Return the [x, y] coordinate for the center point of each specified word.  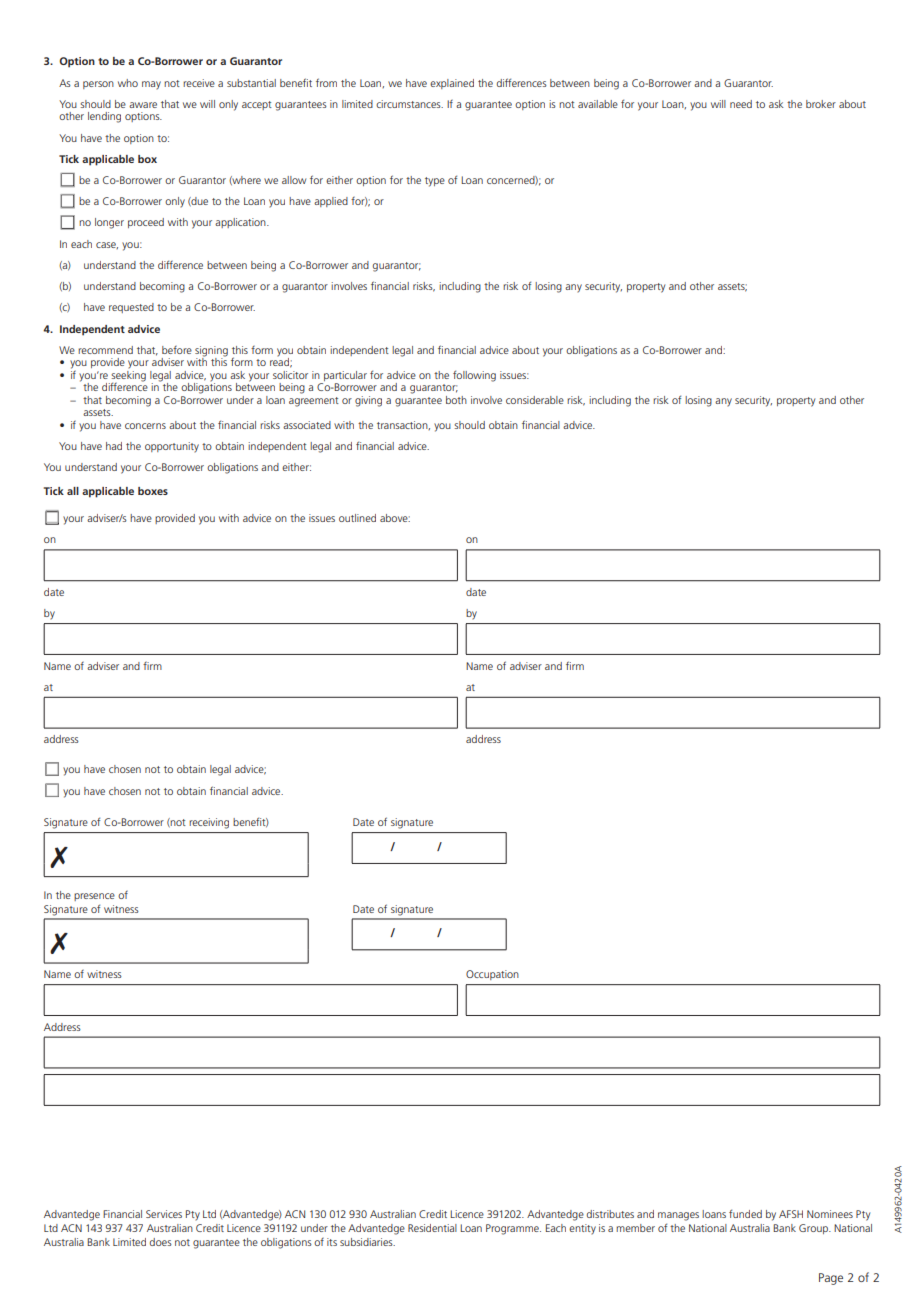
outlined [357, 518]
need [741, 104]
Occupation [492, 975]
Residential [432, 1228]
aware [143, 105]
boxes [153, 491]
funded [745, 1213]
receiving [209, 823]
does [161, 1242]
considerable [535, 400]
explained [452, 84]
